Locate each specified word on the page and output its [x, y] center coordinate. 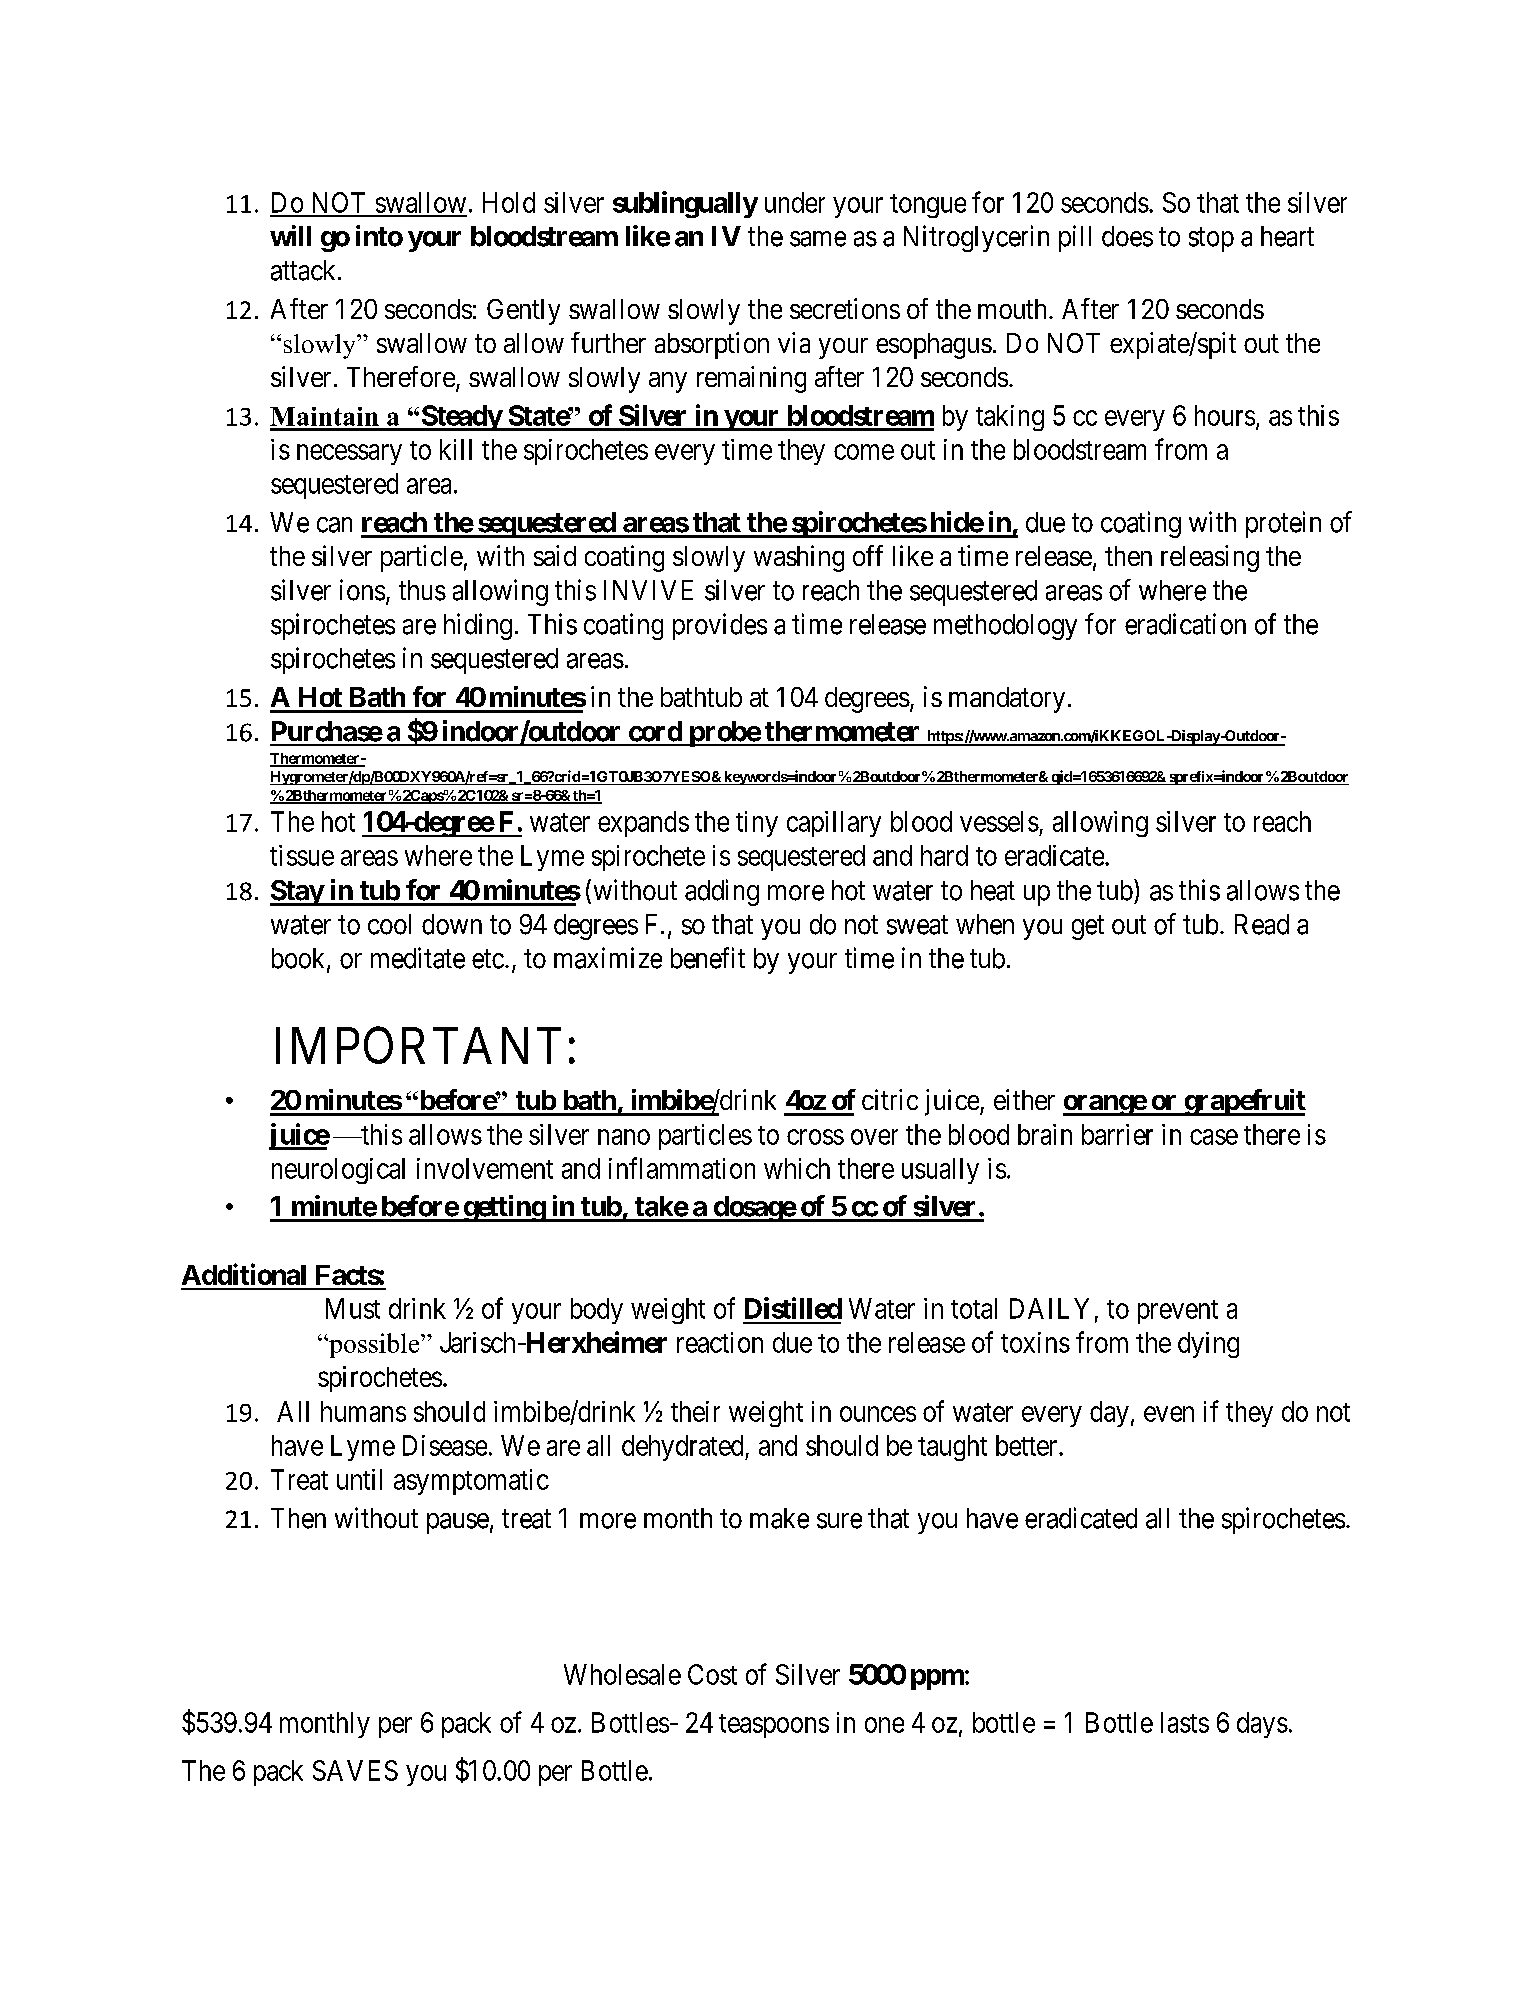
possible [374, 1345]
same [818, 239]
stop [1211, 240]
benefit [708, 958]
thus [422, 590]
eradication [1185, 624]
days [1262, 1725]
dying [1208, 1345]
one [884, 1725]
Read [1262, 924]
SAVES [355, 1770]
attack [305, 270]
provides [720, 626]
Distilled [793, 1308]
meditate [418, 958]
